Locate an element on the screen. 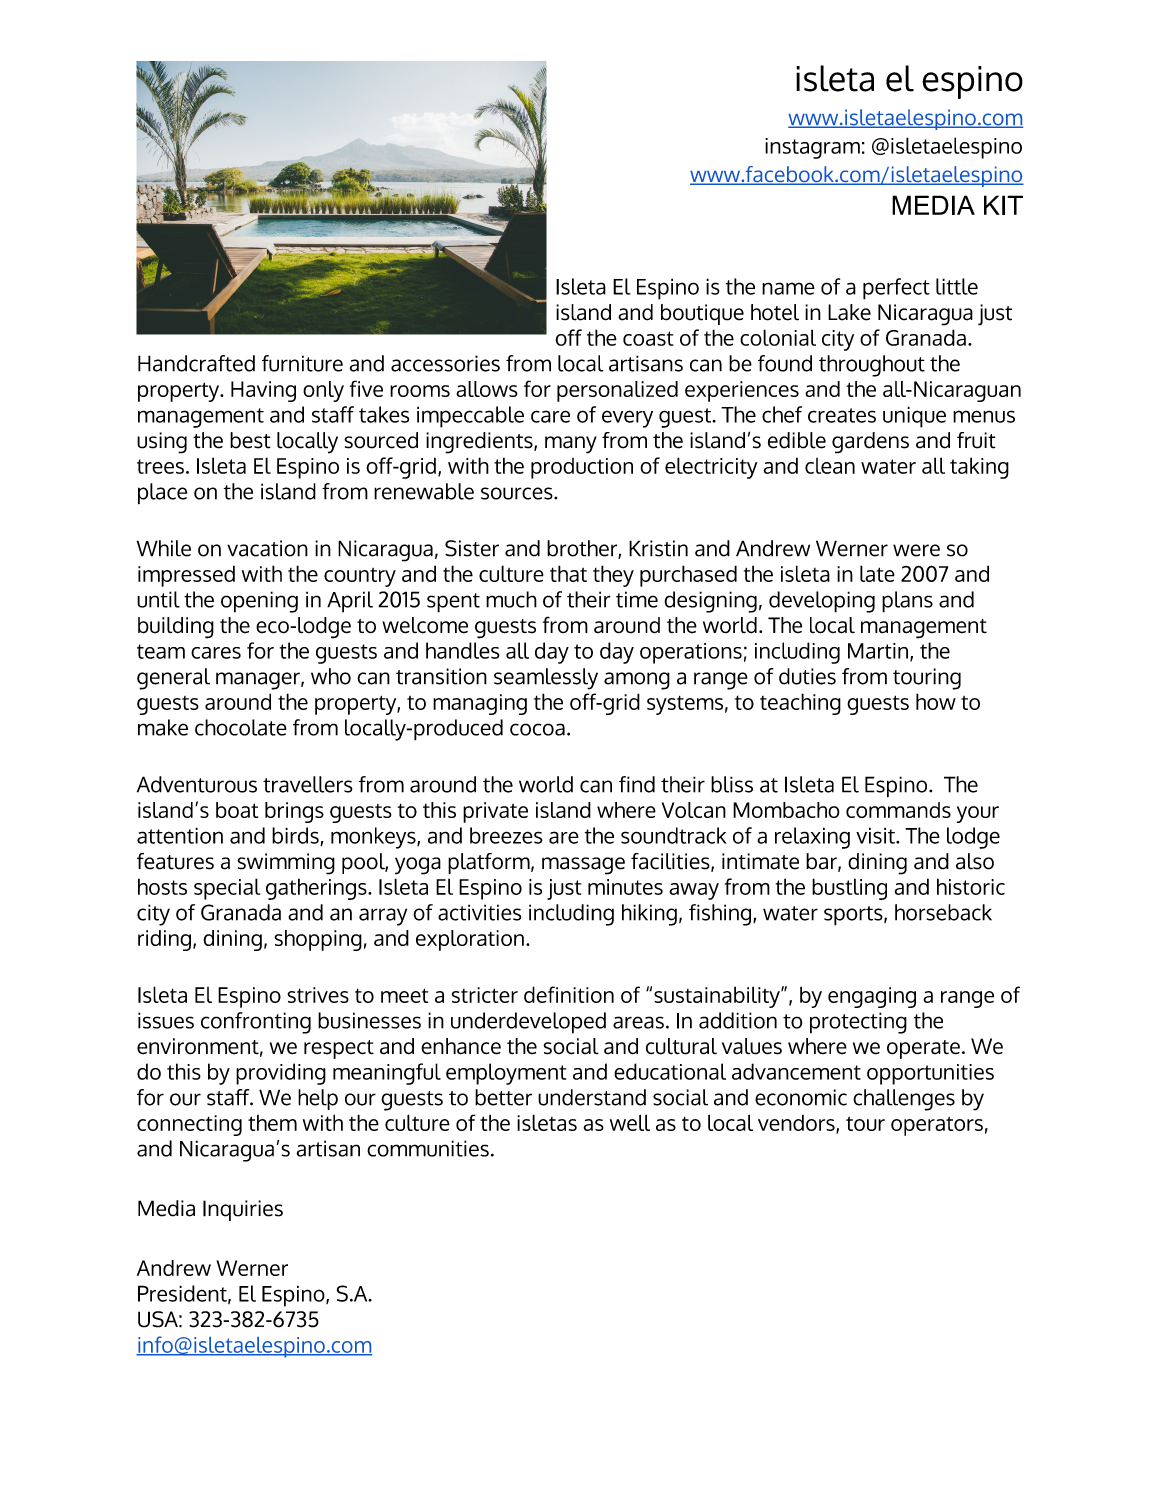  Inquiries is located at coordinates (243, 1210).
